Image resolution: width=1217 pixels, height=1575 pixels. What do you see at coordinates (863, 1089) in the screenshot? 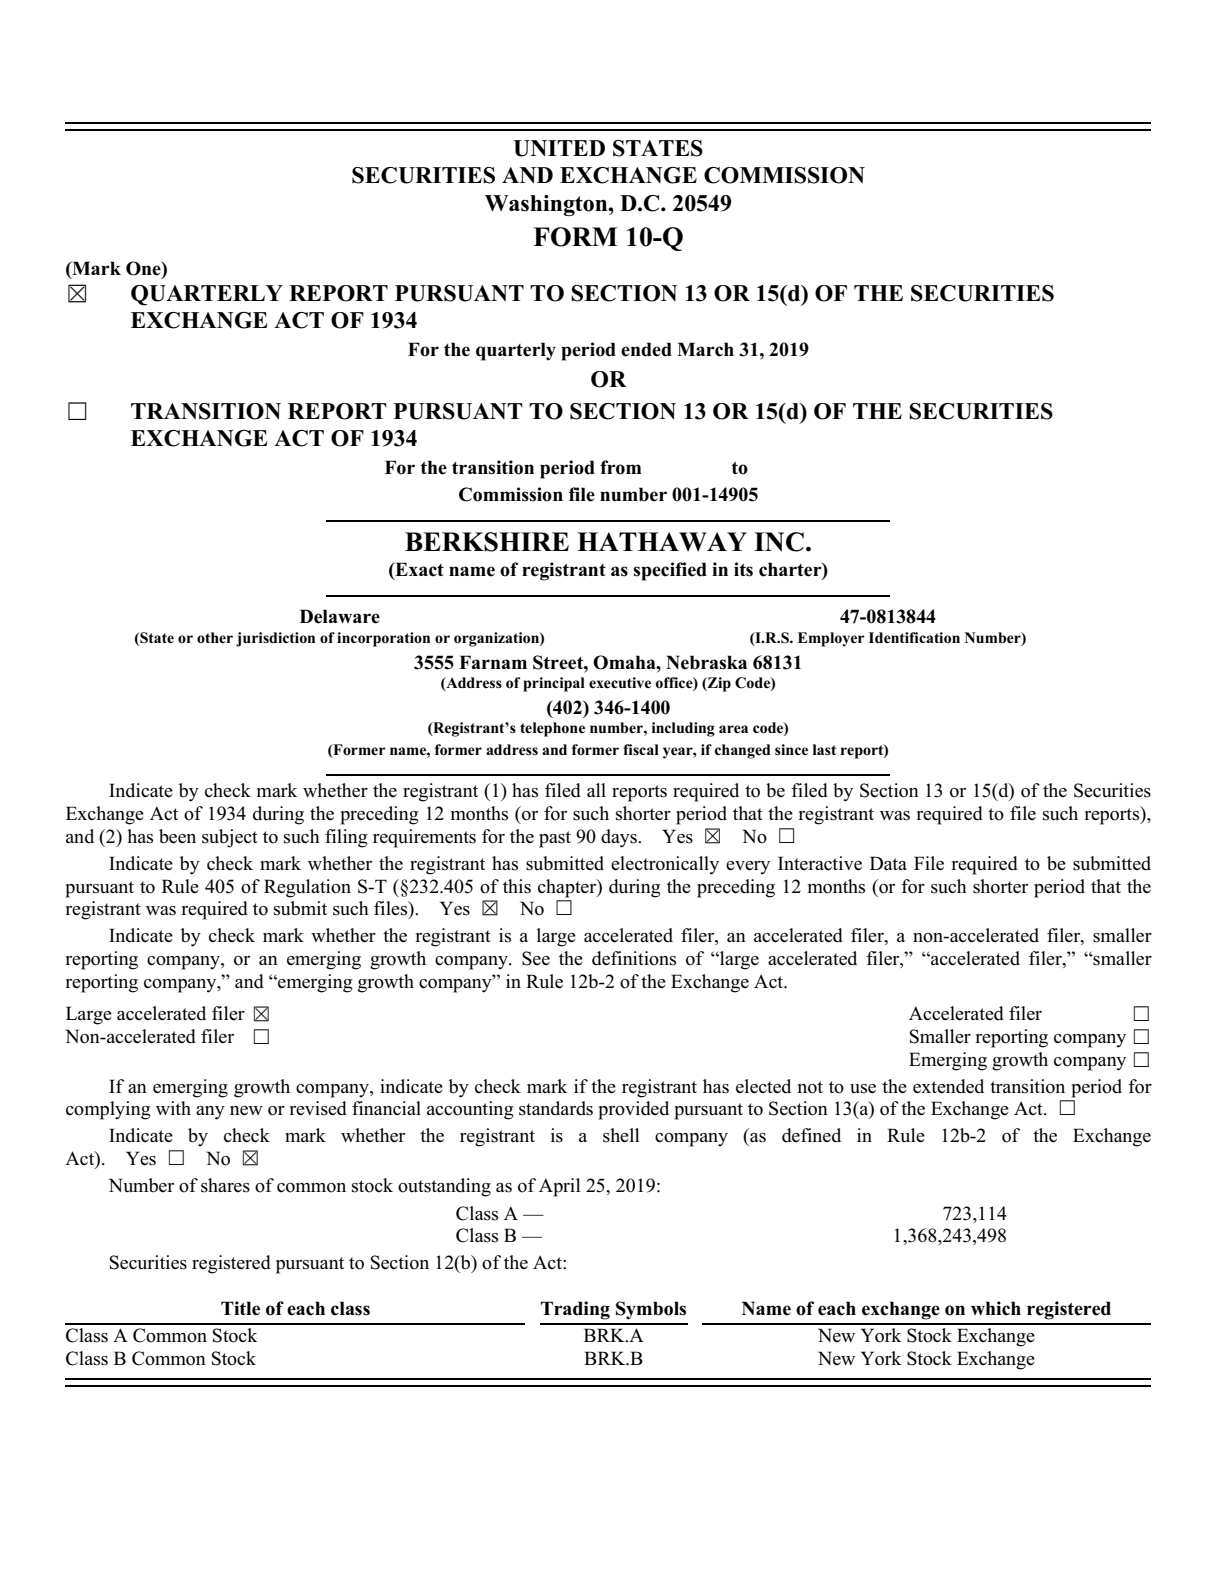
I see `use` at bounding box center [863, 1089].
